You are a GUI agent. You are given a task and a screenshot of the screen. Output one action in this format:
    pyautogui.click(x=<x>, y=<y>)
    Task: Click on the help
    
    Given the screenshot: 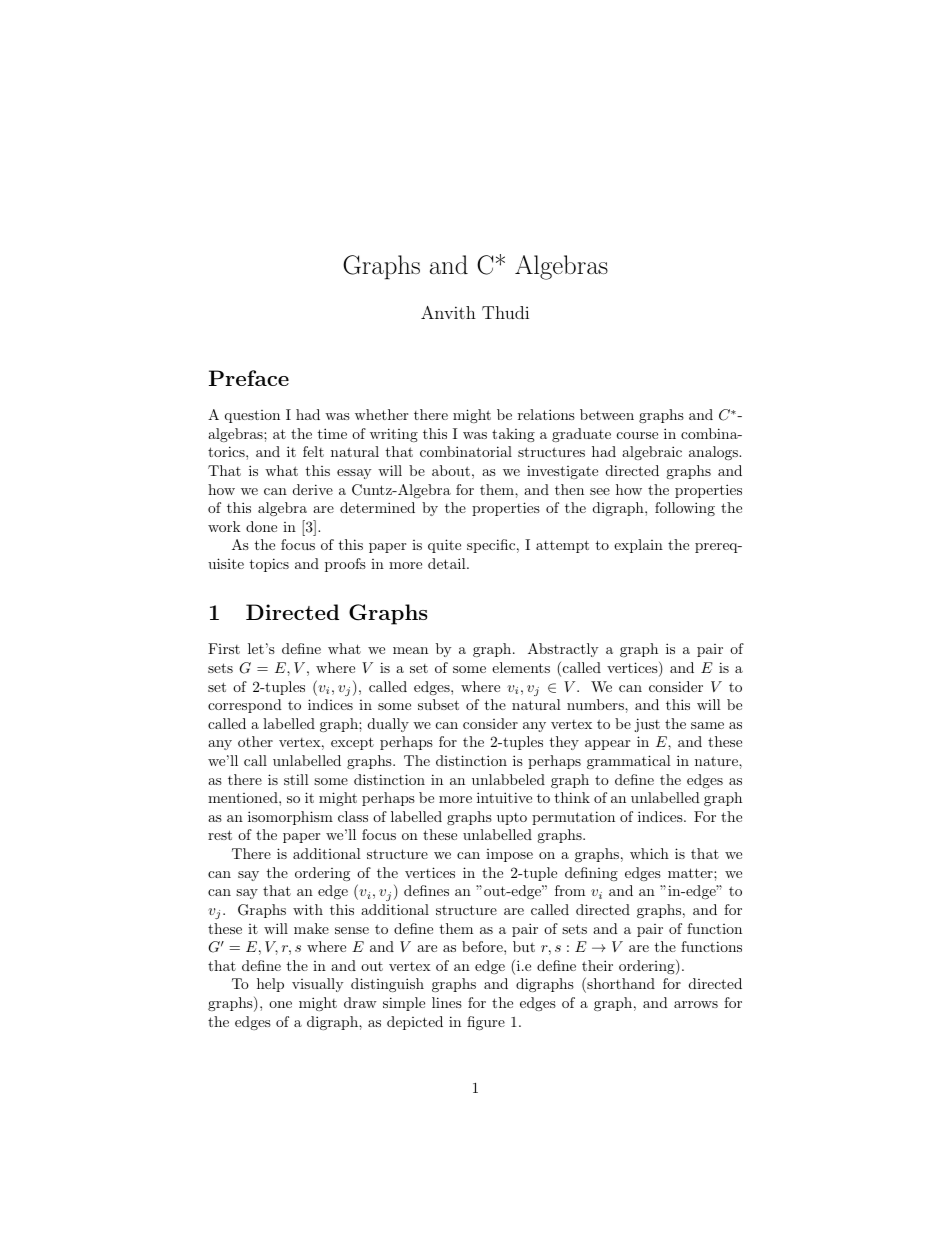 What is the action you would take?
    pyautogui.click(x=270, y=985)
